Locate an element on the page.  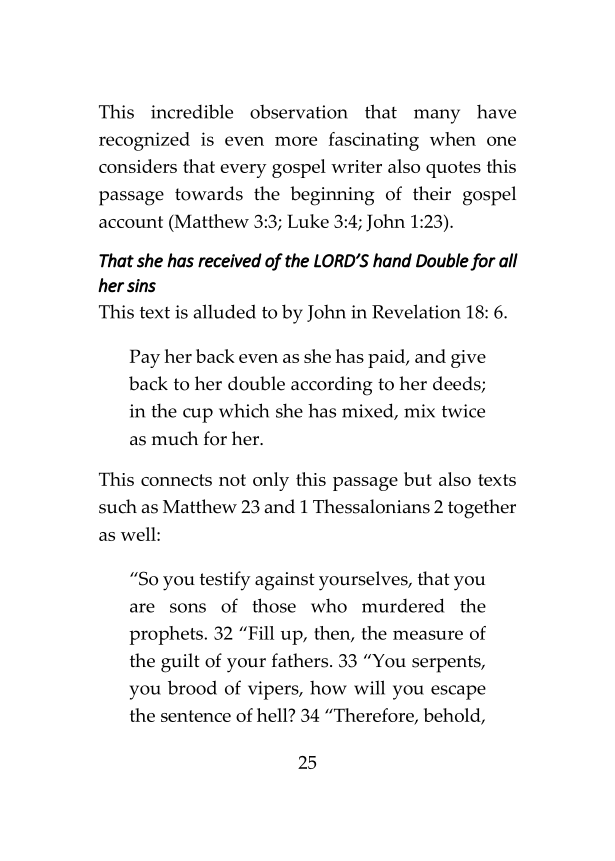
more is located at coordinates (296, 141).
